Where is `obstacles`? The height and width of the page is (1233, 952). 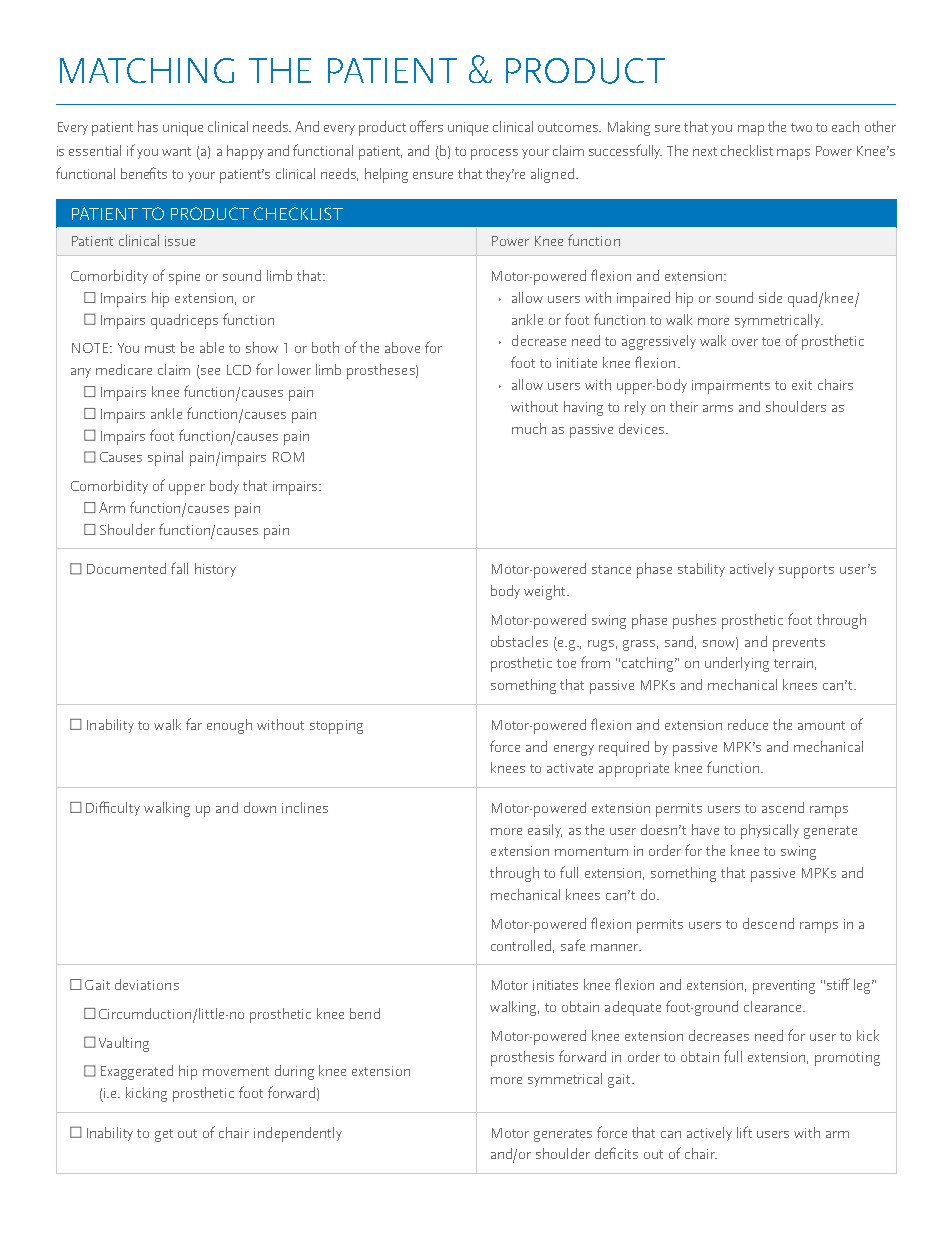 obstacles is located at coordinates (519, 641).
